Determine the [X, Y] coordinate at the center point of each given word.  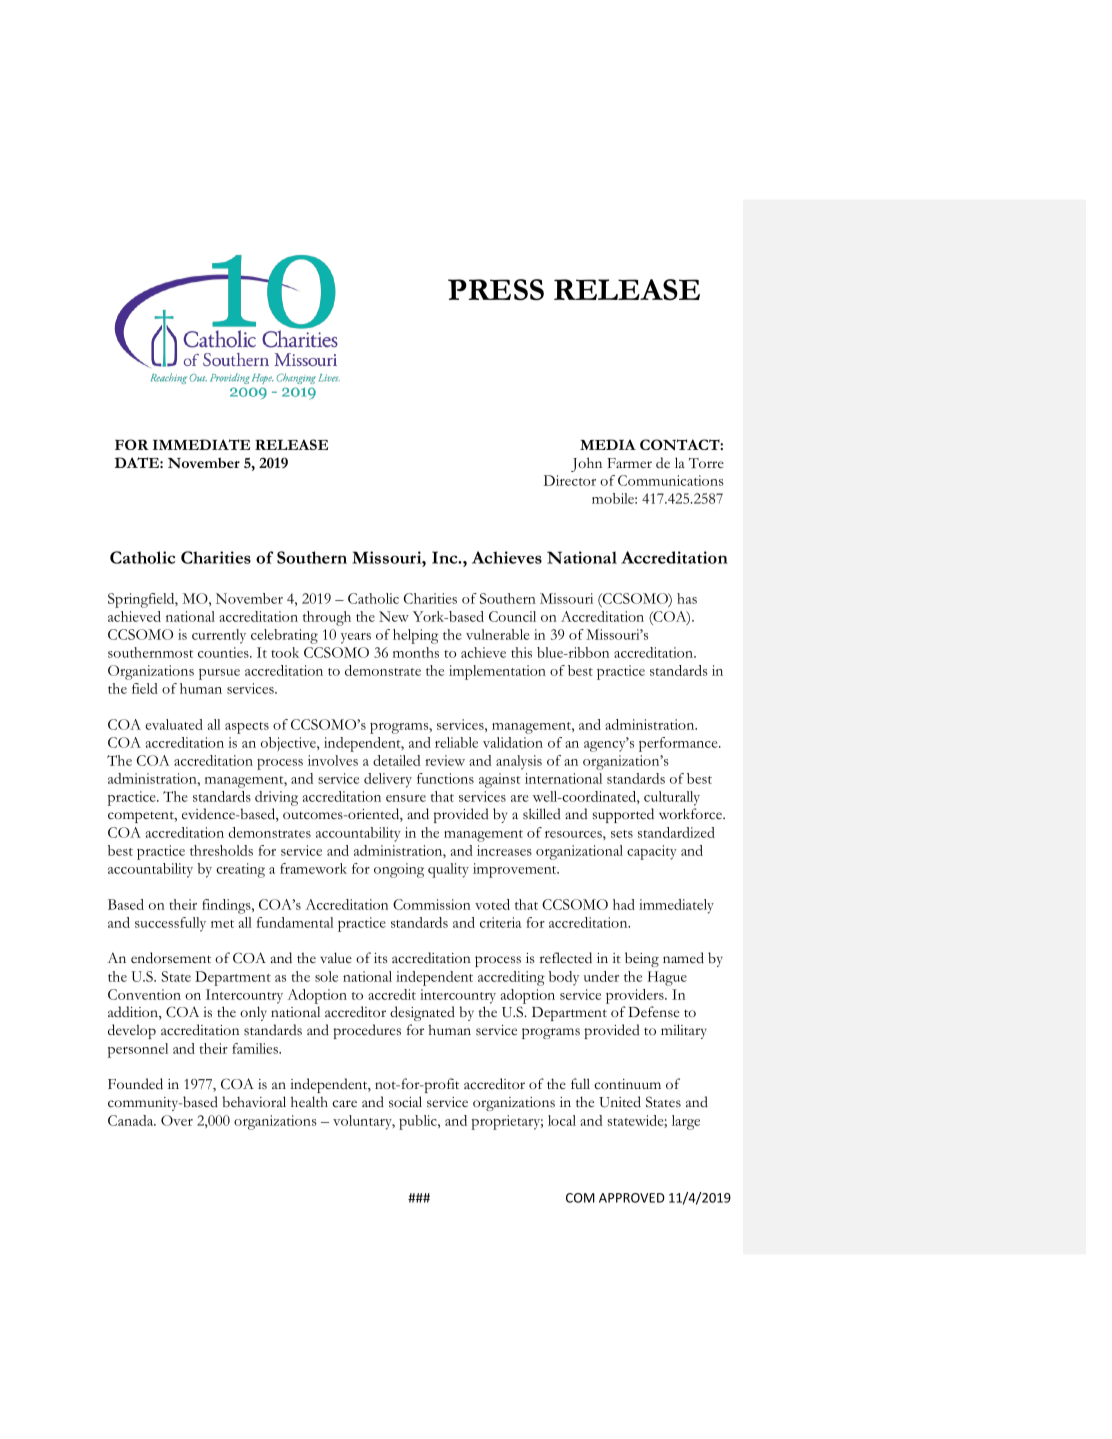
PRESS [496, 290]
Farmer [629, 463]
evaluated [174, 724]
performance [679, 744]
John [586, 464]
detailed [396, 760]
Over [177, 1120]
